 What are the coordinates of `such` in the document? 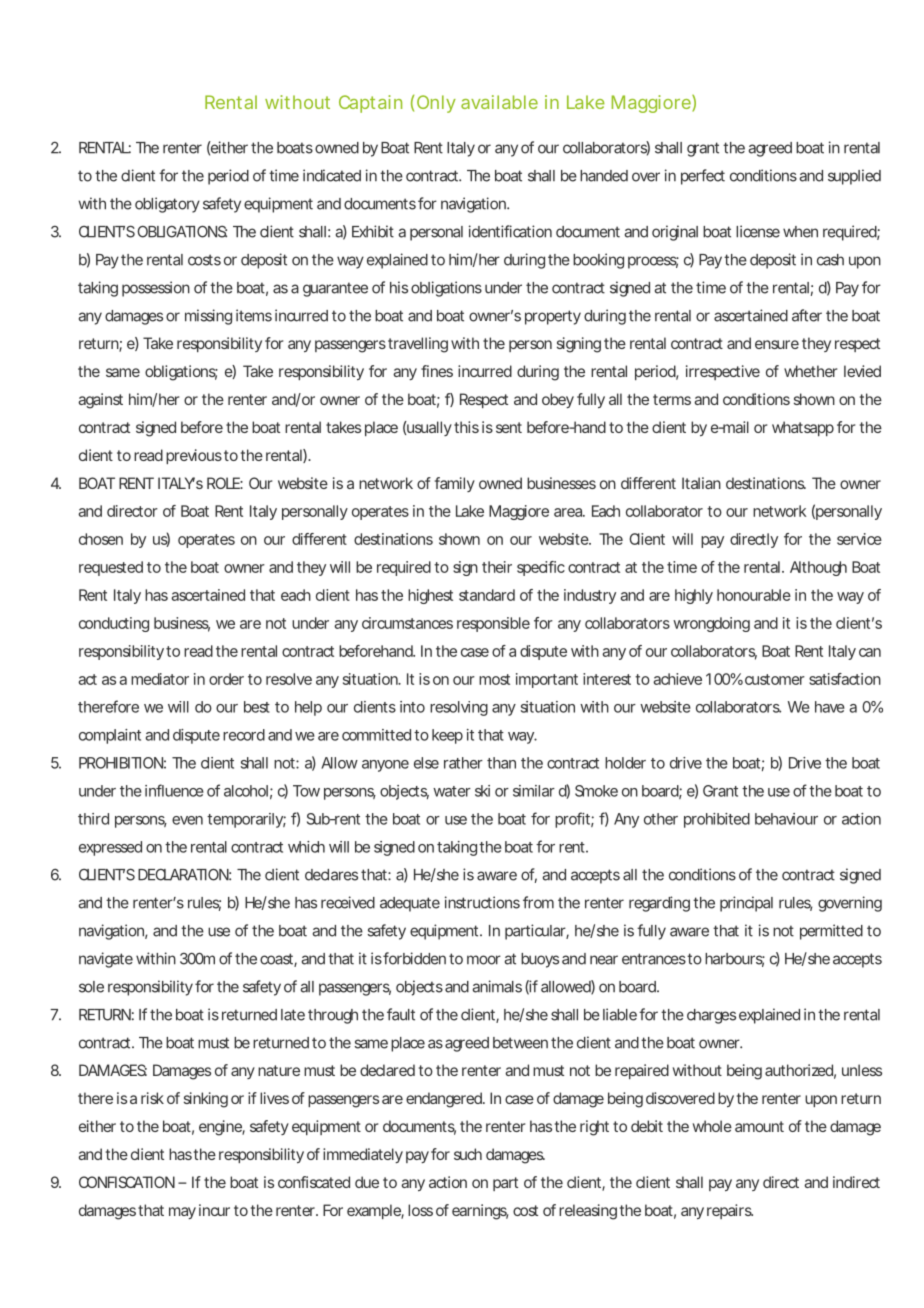 It's located at (468, 1154).
